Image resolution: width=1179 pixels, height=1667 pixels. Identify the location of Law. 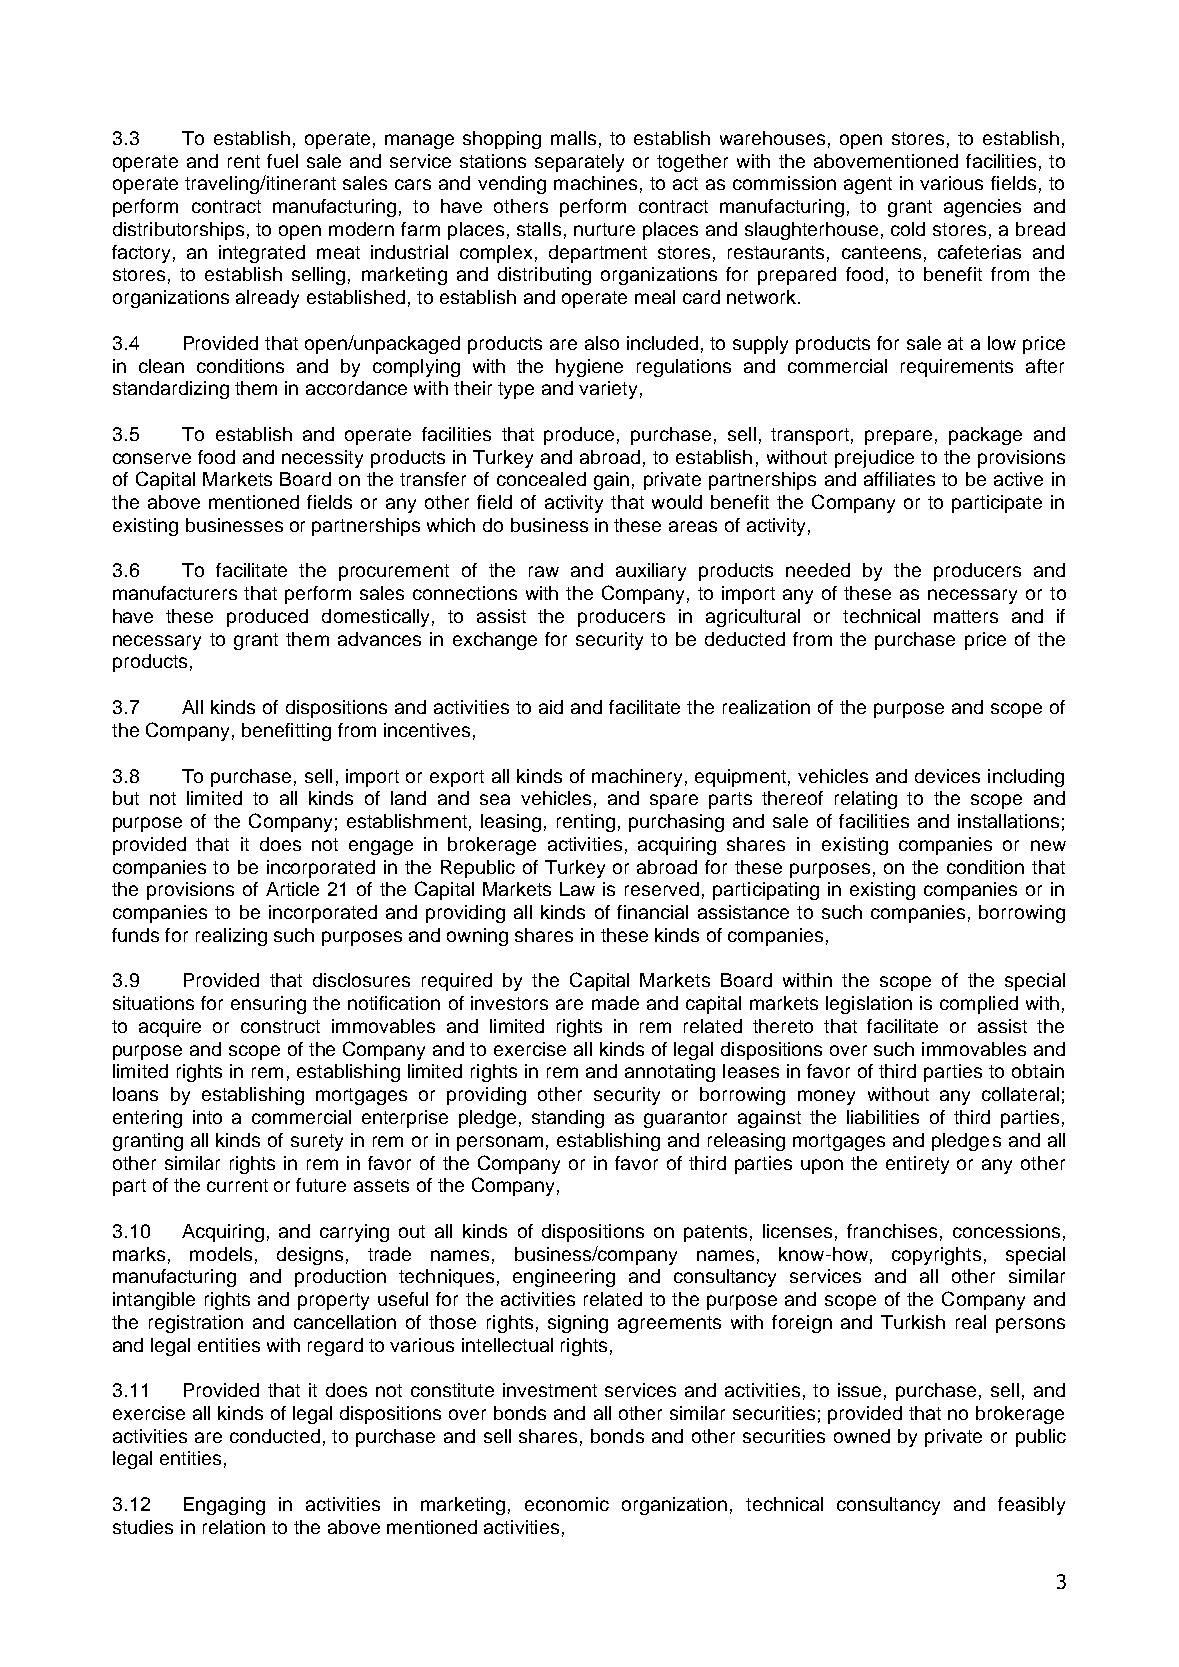
(577, 889).
